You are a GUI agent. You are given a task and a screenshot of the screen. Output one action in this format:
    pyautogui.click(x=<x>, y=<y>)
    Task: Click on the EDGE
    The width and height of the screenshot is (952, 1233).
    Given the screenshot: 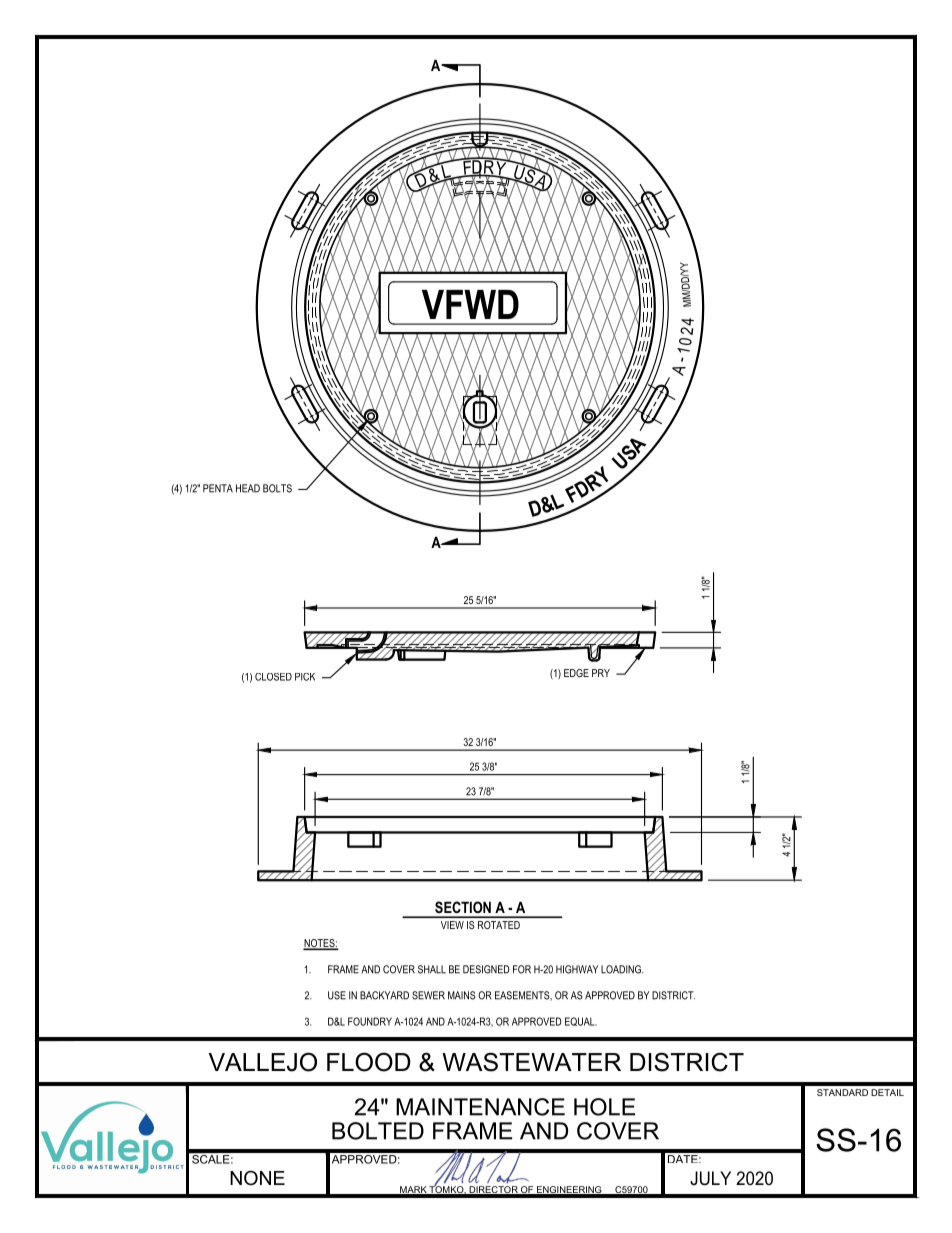 What is the action you would take?
    pyautogui.click(x=576, y=673)
